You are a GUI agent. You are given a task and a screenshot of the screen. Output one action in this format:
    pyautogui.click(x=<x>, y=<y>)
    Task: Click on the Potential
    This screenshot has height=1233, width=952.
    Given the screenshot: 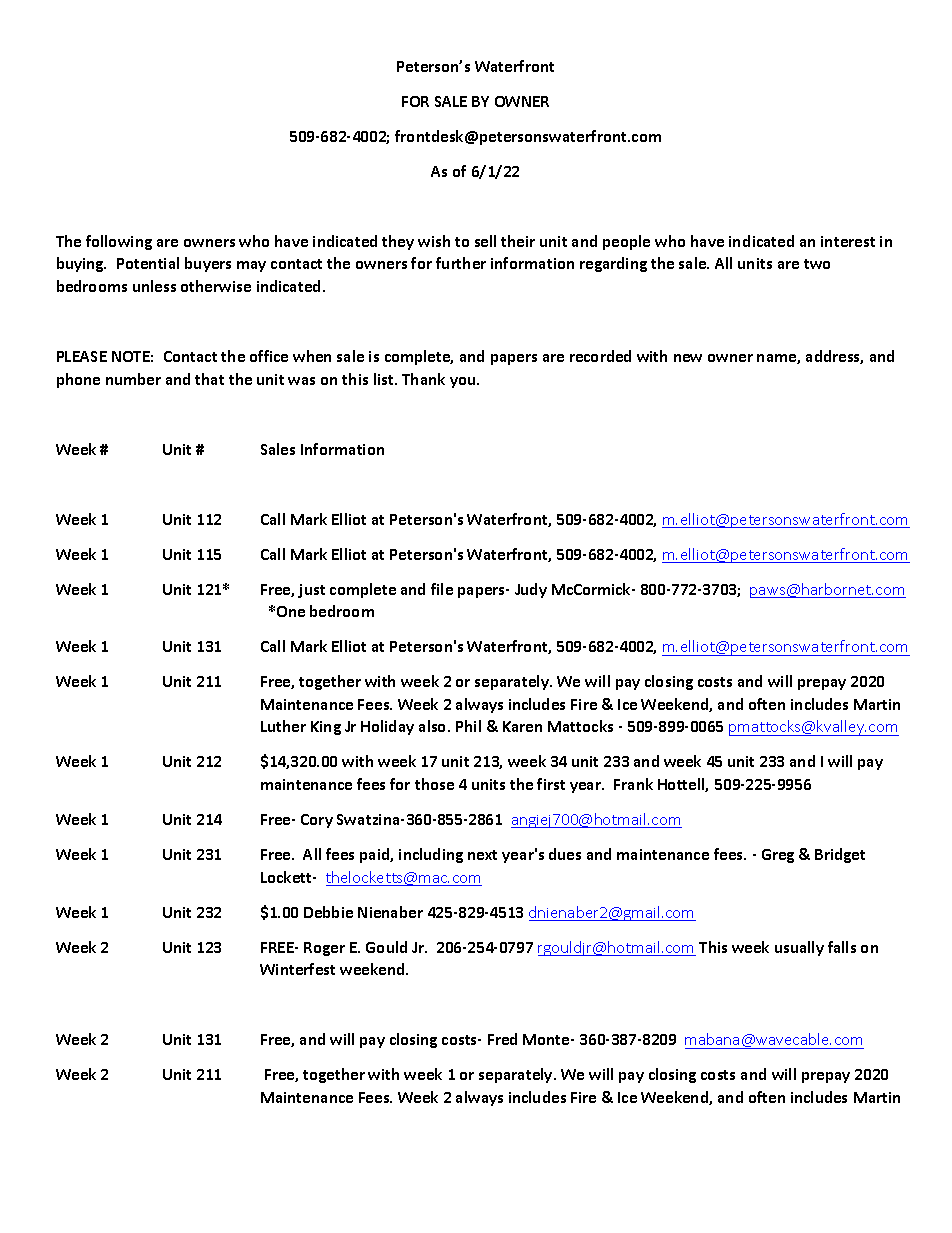 What is the action you would take?
    pyautogui.click(x=148, y=263)
